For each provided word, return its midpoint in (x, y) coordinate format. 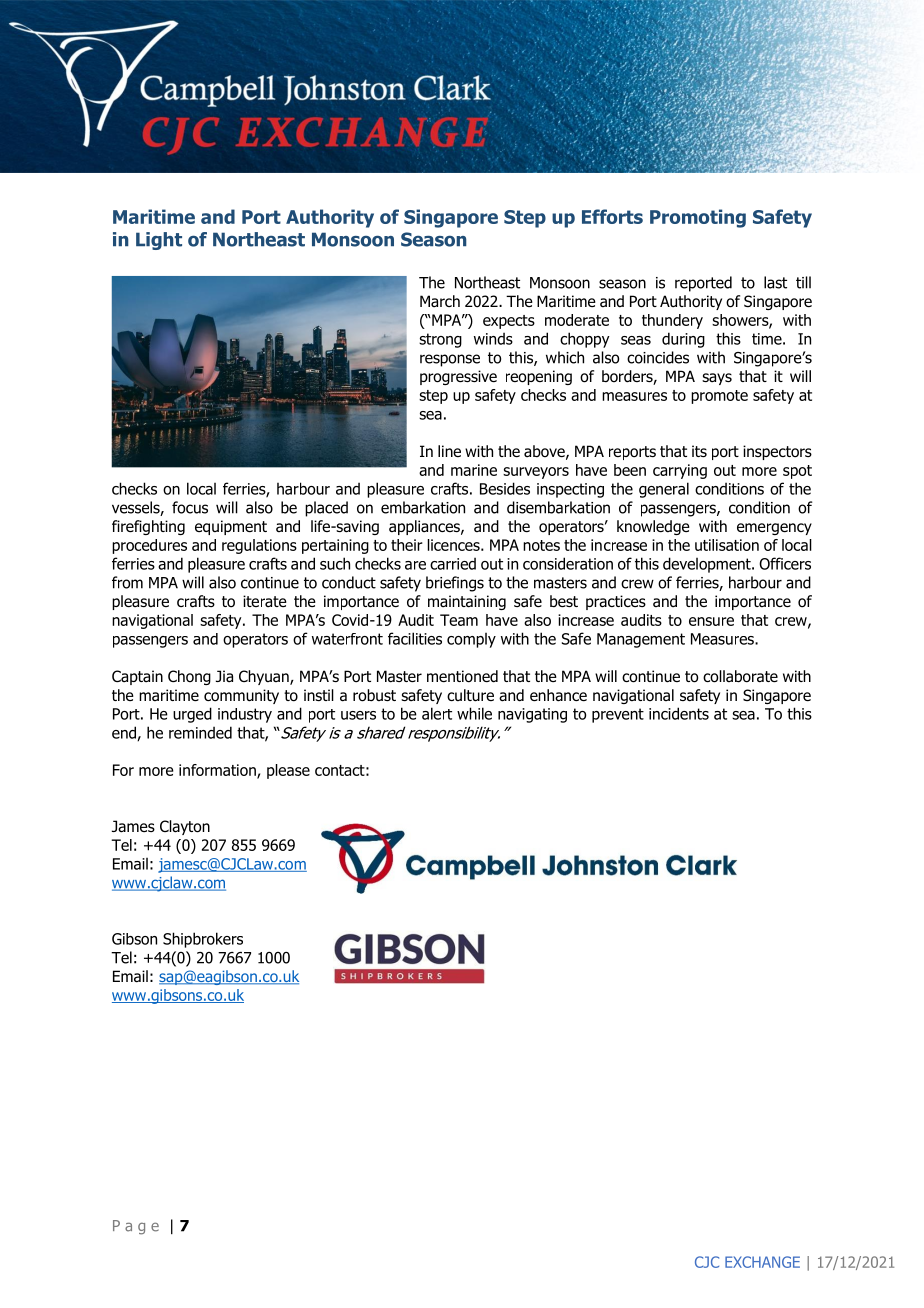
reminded (200, 732)
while (474, 713)
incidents (679, 713)
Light (159, 241)
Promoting (698, 218)
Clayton (185, 827)
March (440, 301)
